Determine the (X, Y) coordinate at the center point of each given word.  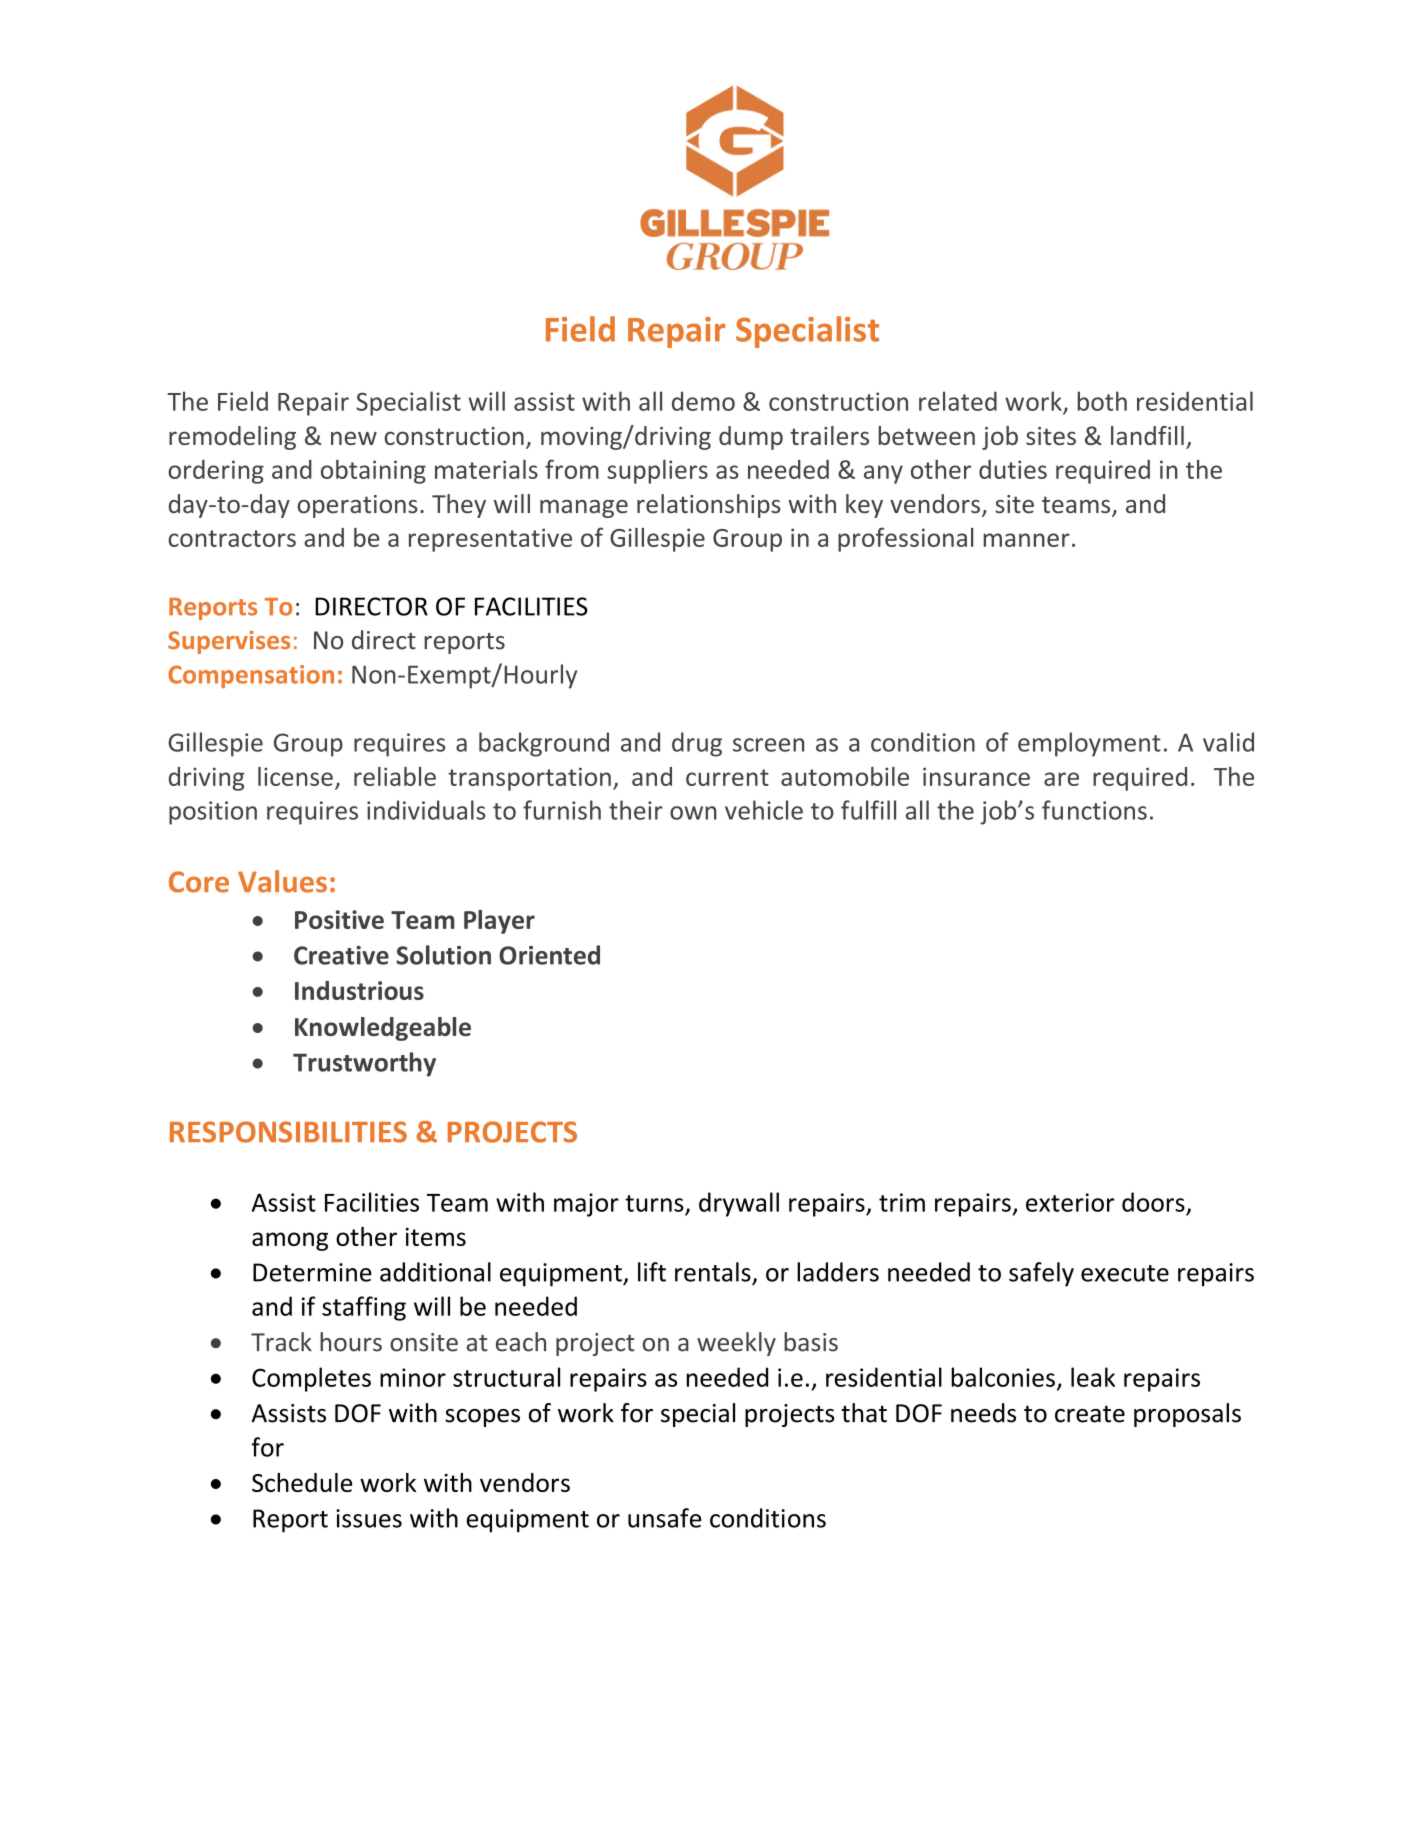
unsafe (664, 1518)
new (354, 438)
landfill (1147, 435)
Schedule (302, 1482)
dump (751, 438)
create (1090, 1414)
